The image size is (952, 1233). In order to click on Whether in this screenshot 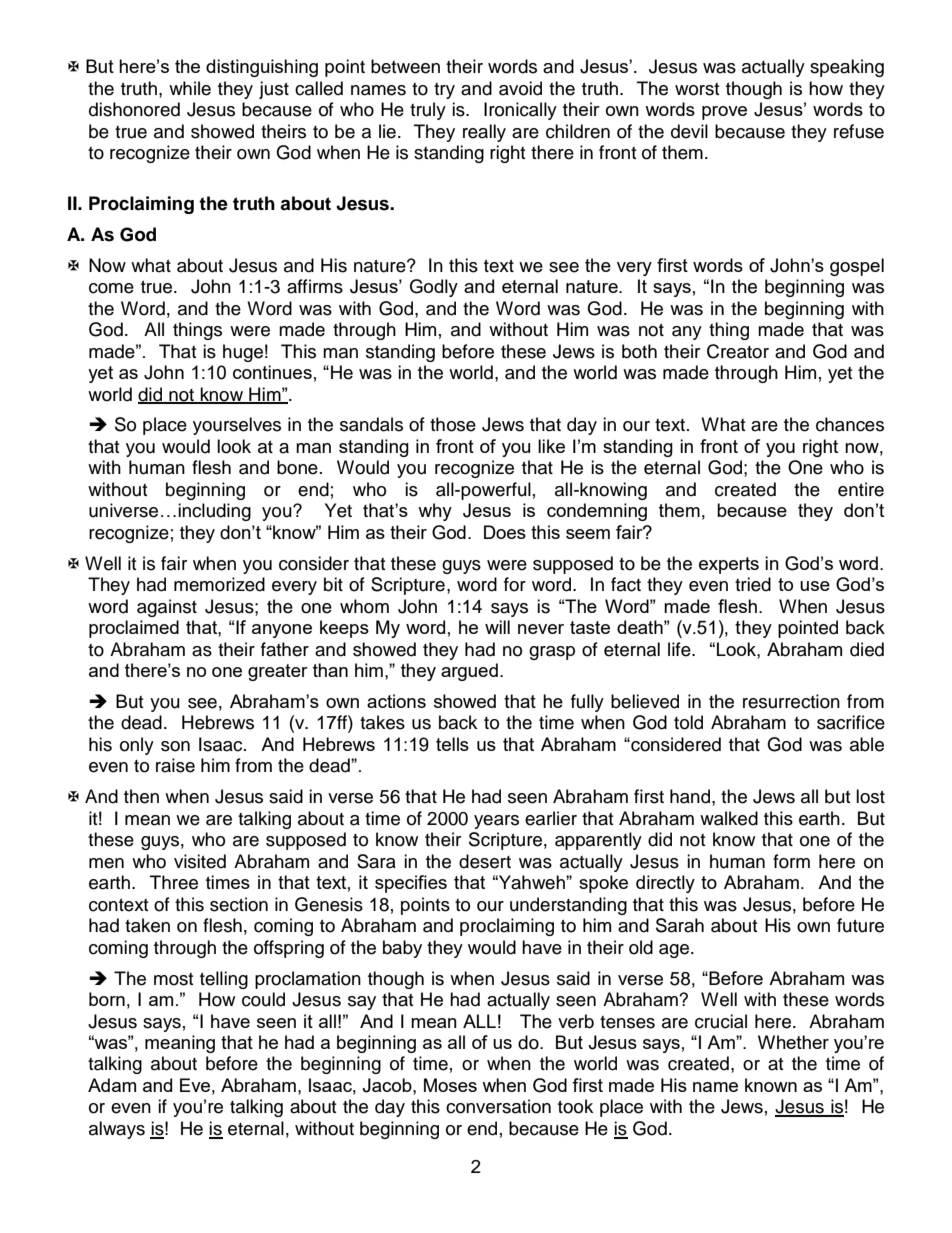, I will do `click(793, 1042)`.
